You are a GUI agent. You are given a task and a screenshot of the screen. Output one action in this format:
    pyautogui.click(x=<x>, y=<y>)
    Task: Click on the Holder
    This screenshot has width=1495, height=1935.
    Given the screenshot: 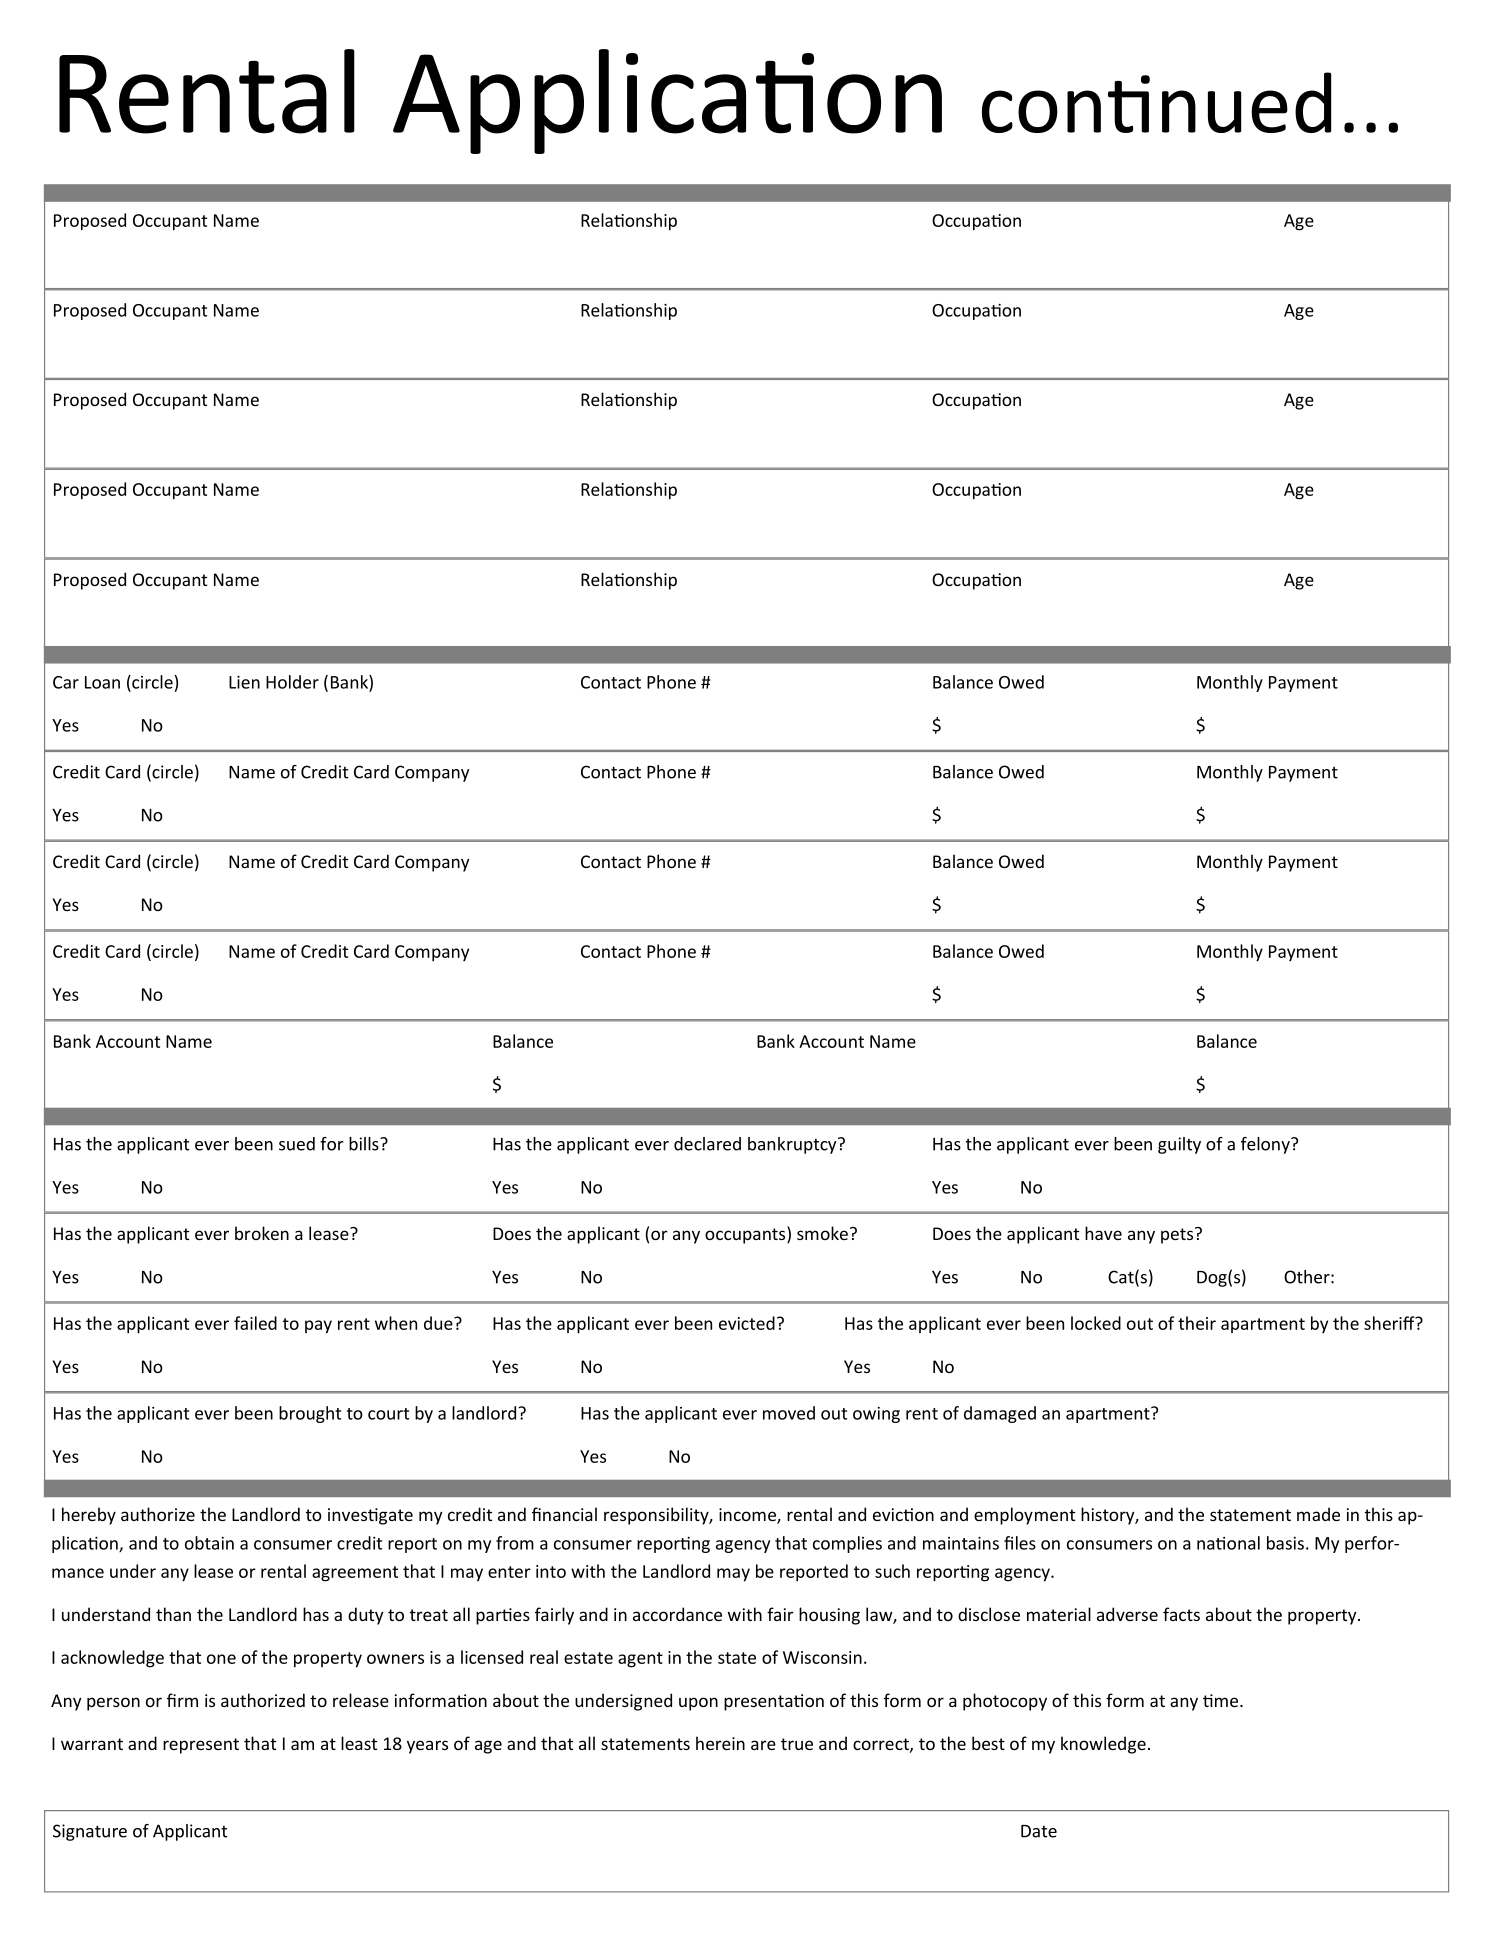 What is the action you would take?
    pyautogui.click(x=292, y=682)
